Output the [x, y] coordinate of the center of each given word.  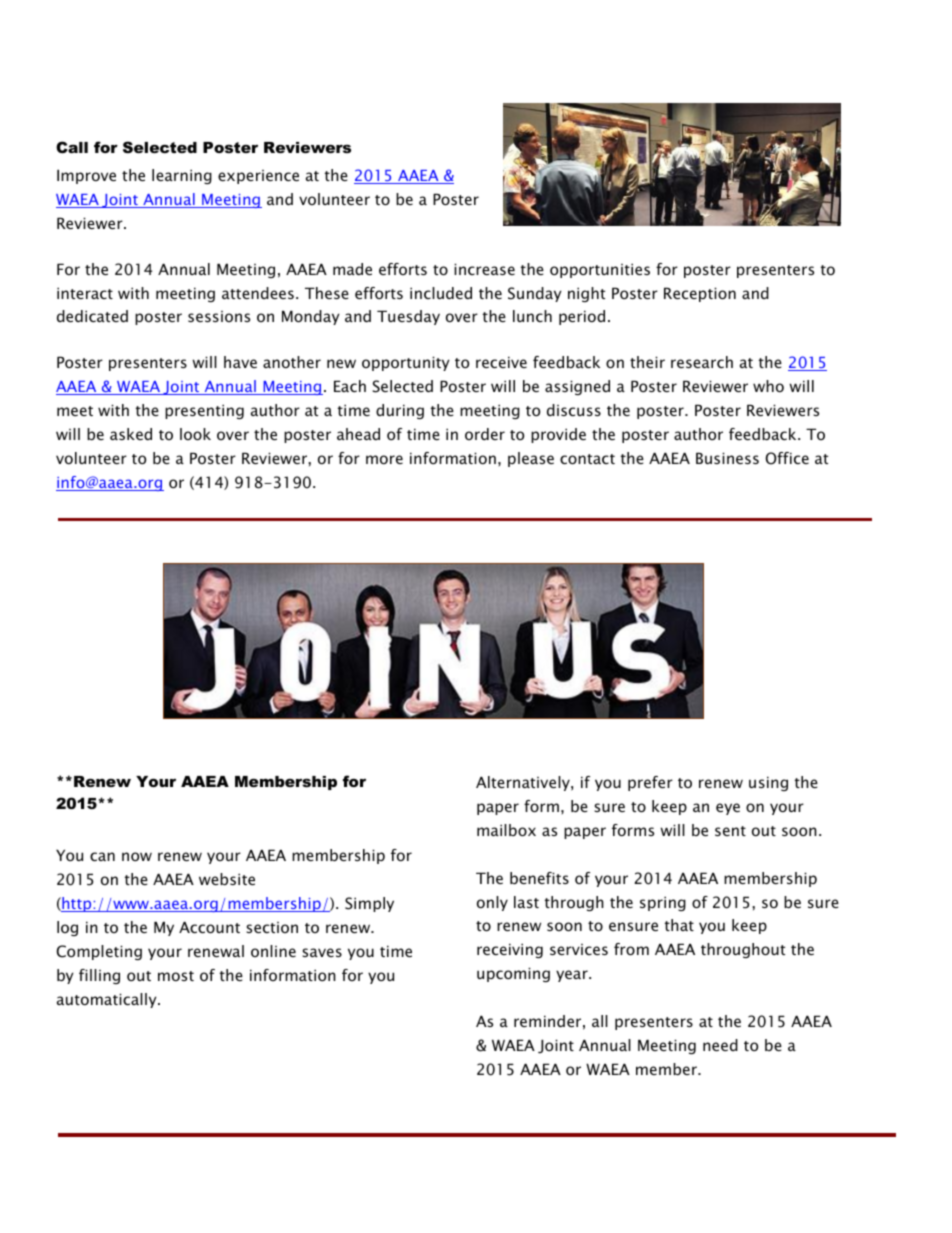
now [137, 856]
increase [484, 269]
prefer [650, 783]
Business [727, 458]
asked [131, 434]
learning [182, 176]
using [768, 783]
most [176, 976]
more [384, 459]
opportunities [600, 270]
